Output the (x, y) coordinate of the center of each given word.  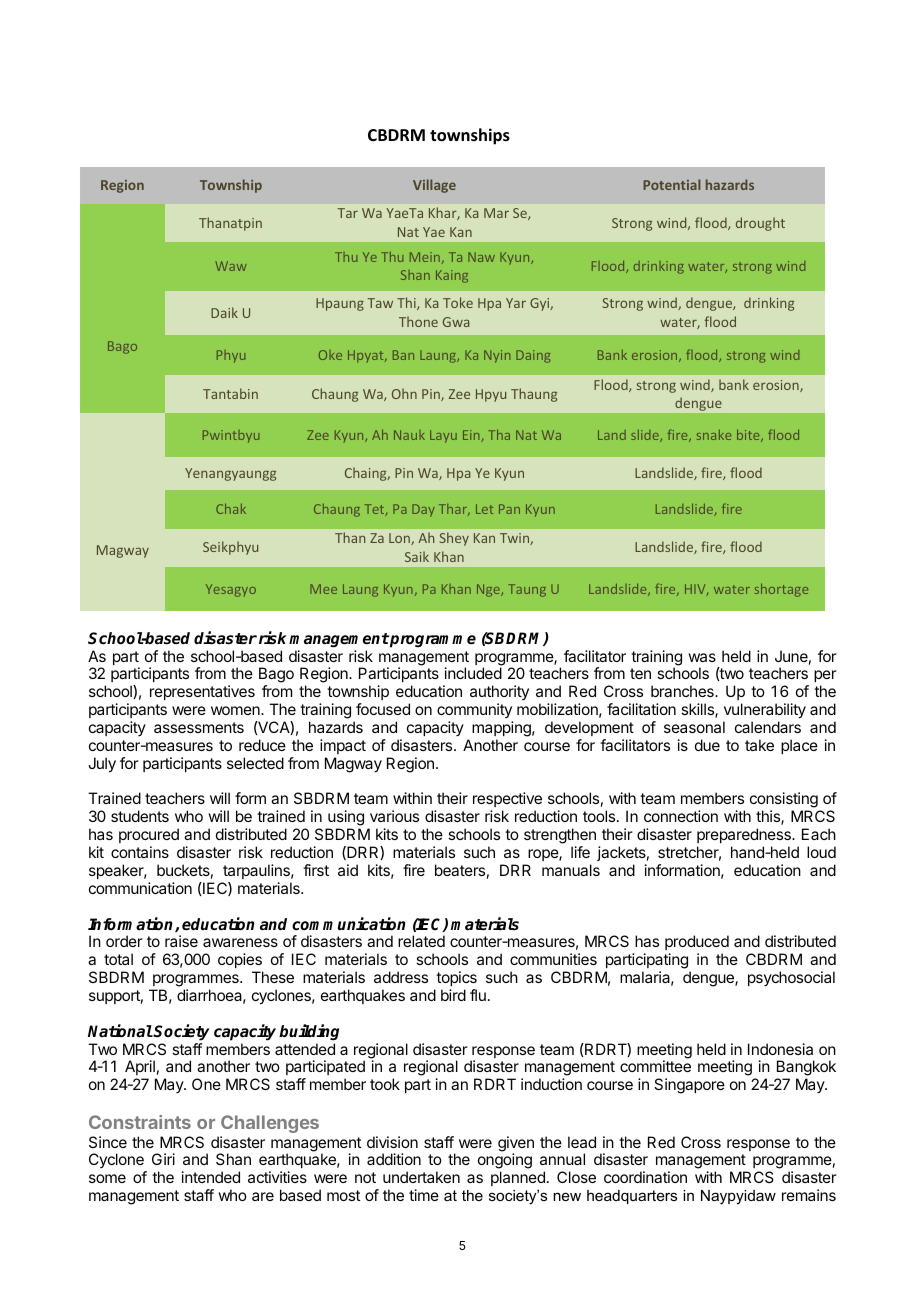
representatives (202, 692)
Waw (231, 266)
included (473, 673)
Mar (496, 213)
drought (760, 224)
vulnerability (765, 711)
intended (211, 1177)
